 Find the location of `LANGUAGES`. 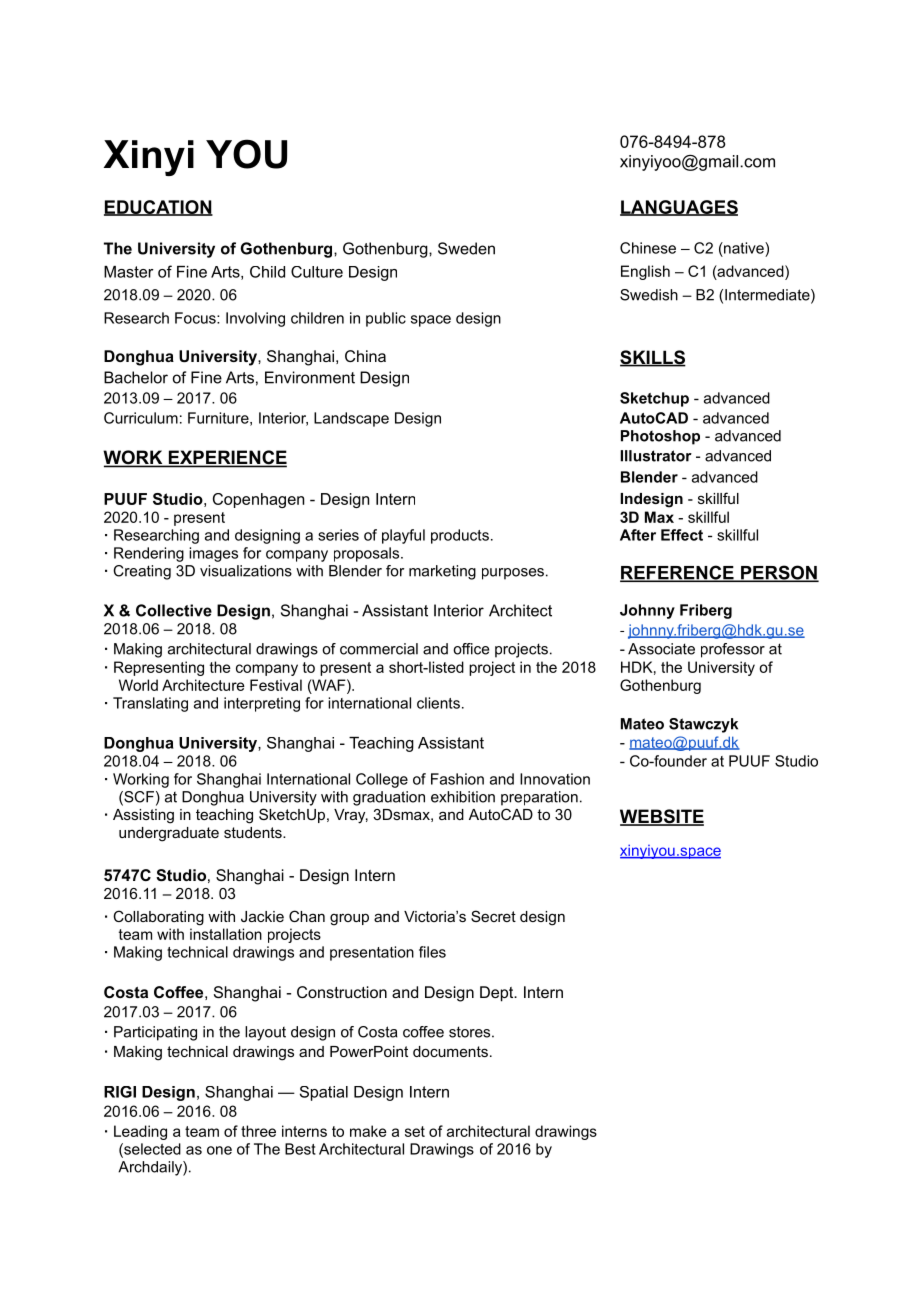

LANGUAGES is located at coordinates (679, 208).
